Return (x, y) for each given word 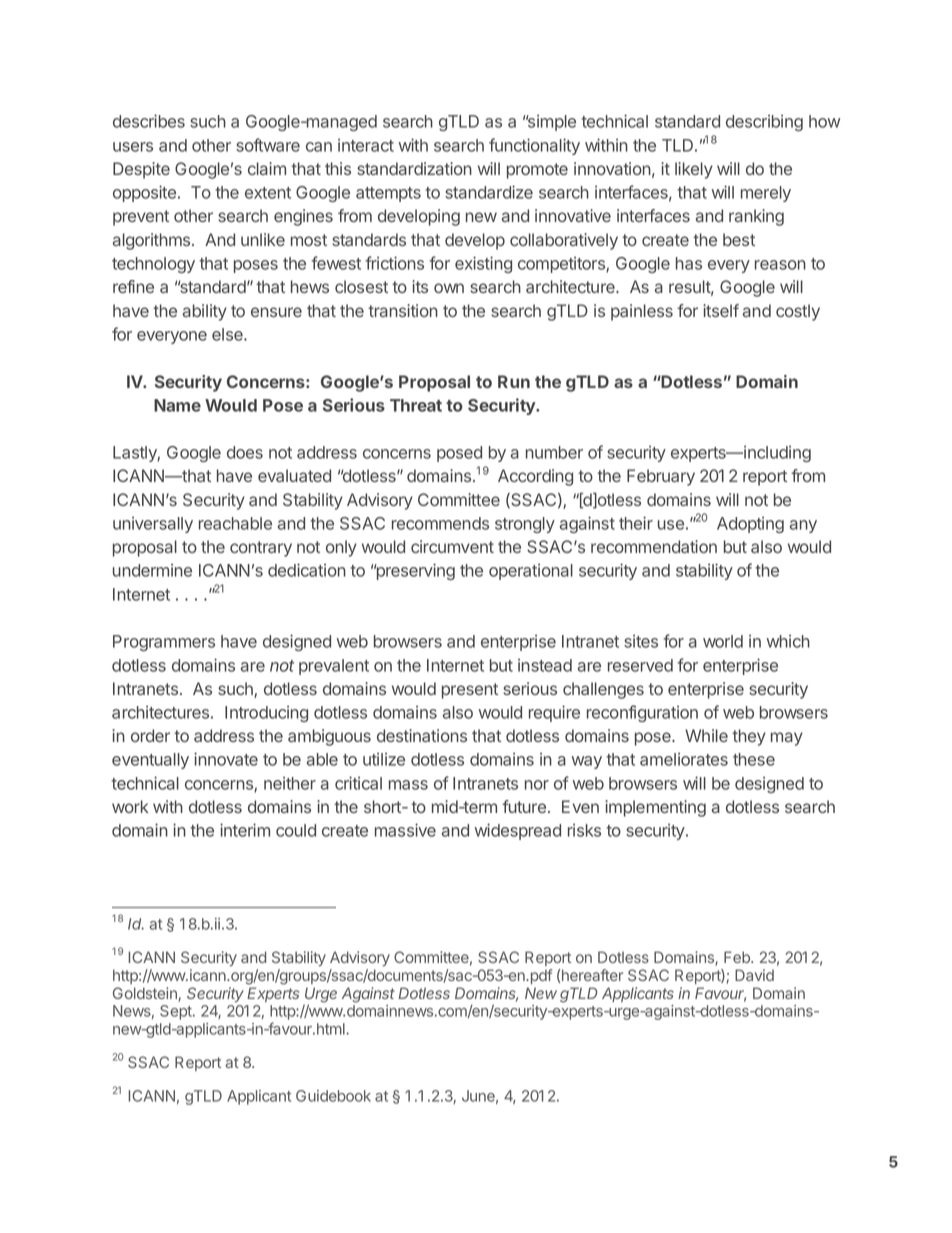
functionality (534, 146)
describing (764, 123)
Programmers (164, 643)
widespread (518, 831)
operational (531, 572)
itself (721, 310)
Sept (177, 1012)
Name (177, 405)
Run (514, 381)
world (723, 641)
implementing (655, 808)
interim (245, 830)
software (268, 145)
